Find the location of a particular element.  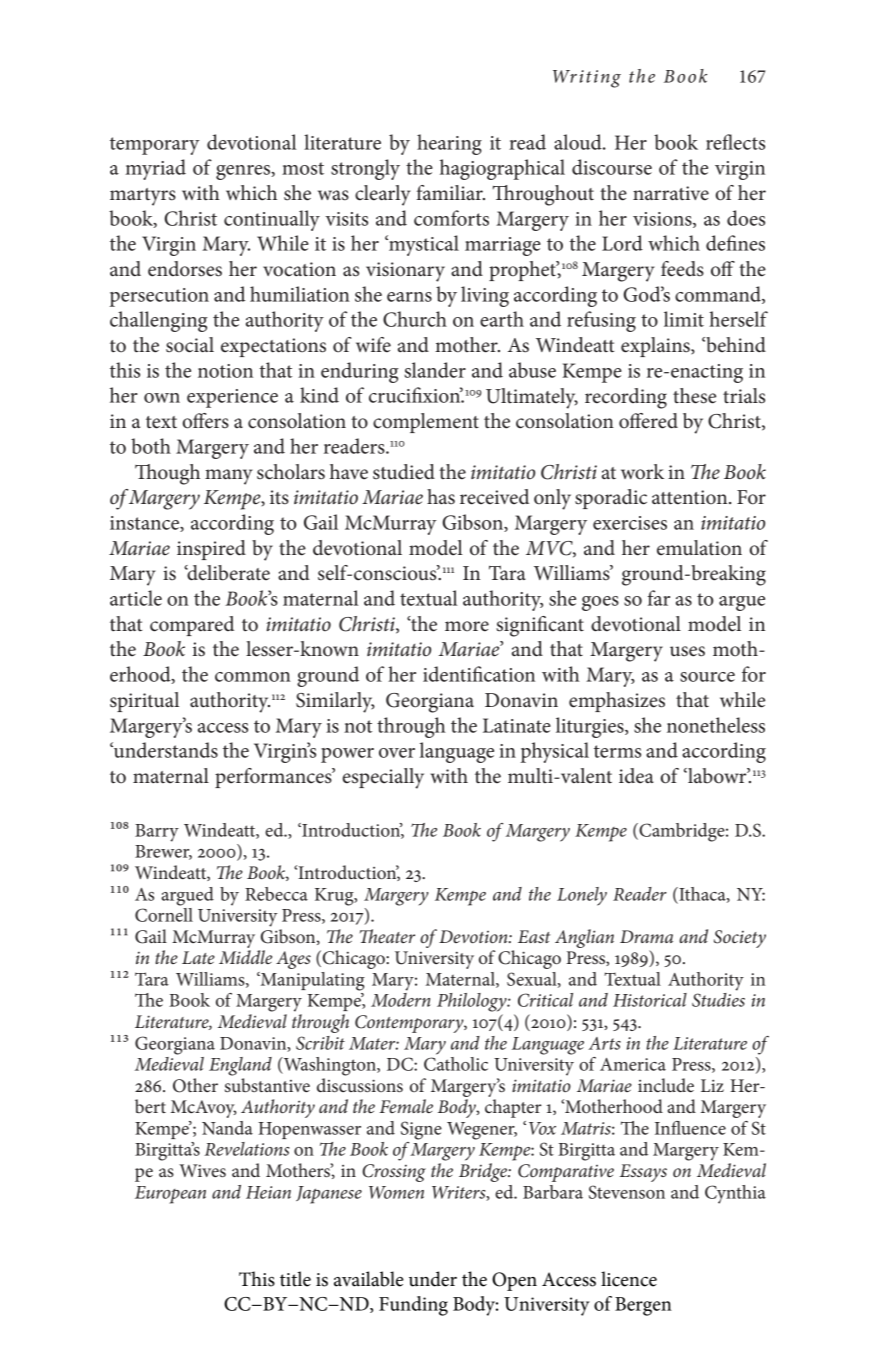

common is located at coordinates (252, 677).
